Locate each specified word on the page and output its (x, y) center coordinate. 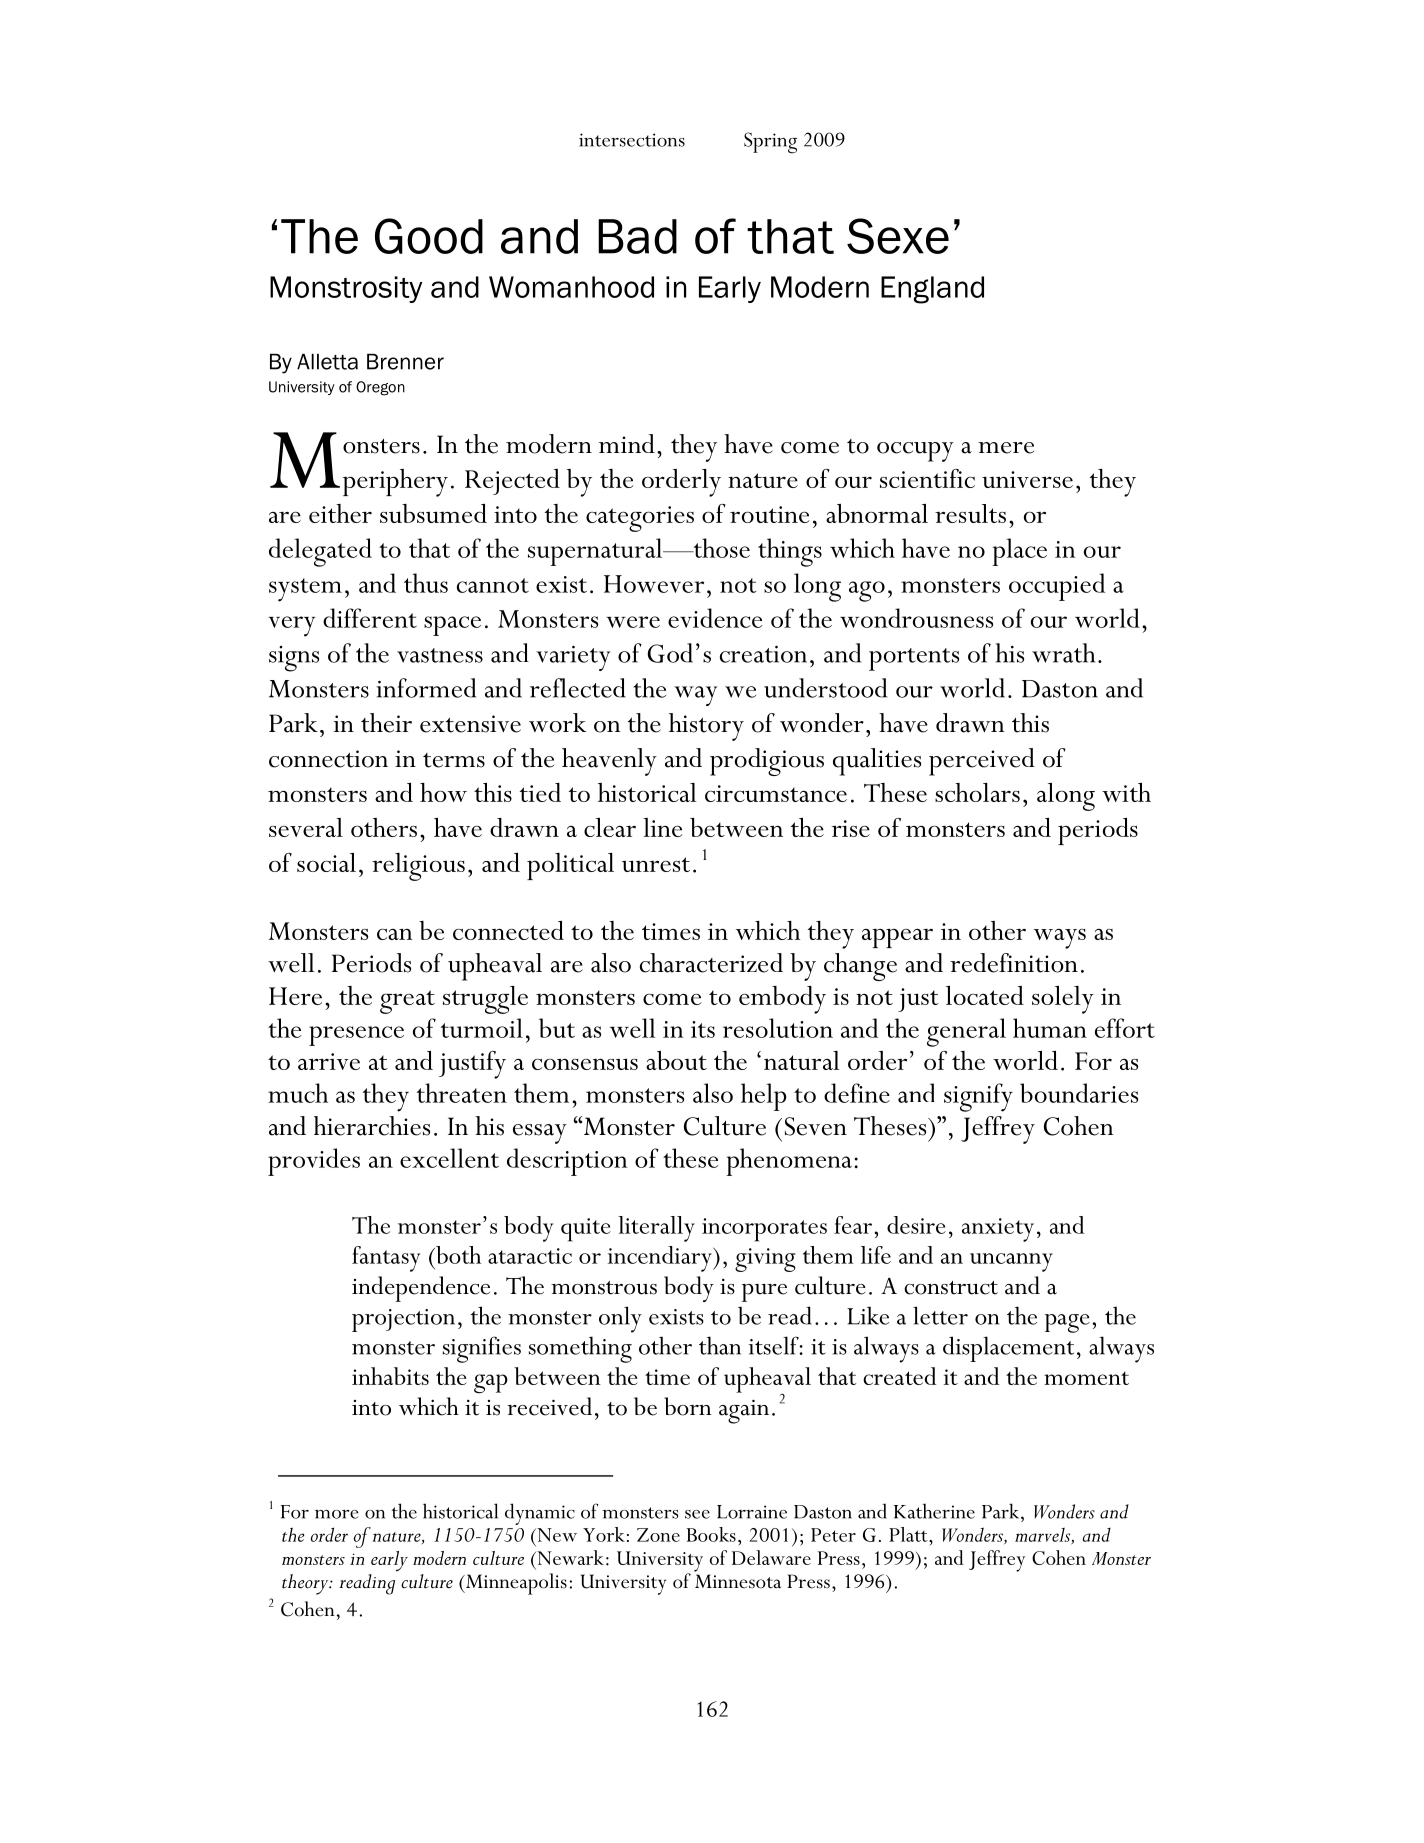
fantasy (386, 1259)
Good (429, 236)
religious (418, 867)
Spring (770, 143)
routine (770, 514)
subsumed (433, 513)
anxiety (998, 1230)
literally (656, 1229)
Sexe (898, 236)
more (337, 1514)
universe (1027, 479)
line (663, 827)
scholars (977, 792)
